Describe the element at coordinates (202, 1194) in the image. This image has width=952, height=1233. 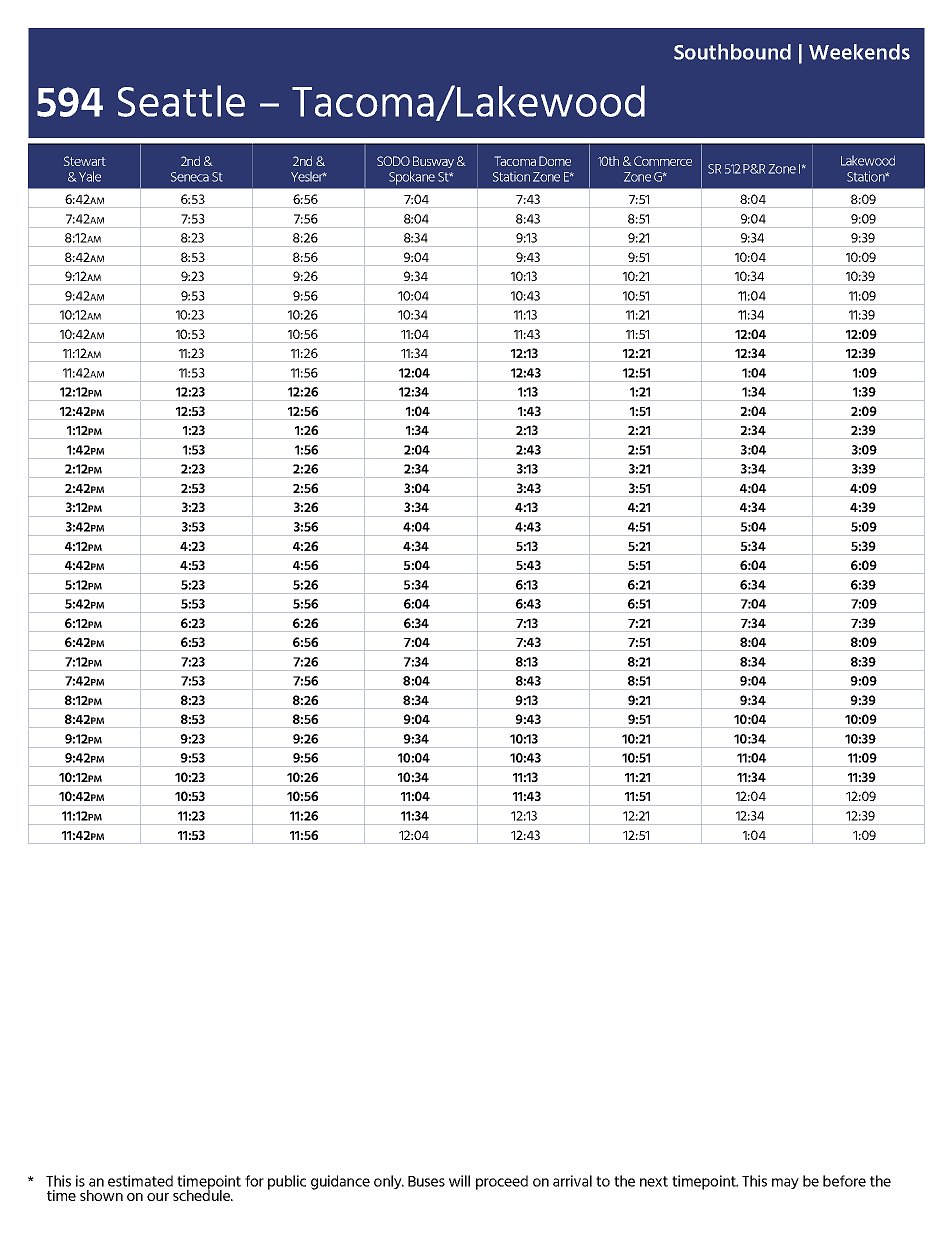
I see `schedule` at that location.
